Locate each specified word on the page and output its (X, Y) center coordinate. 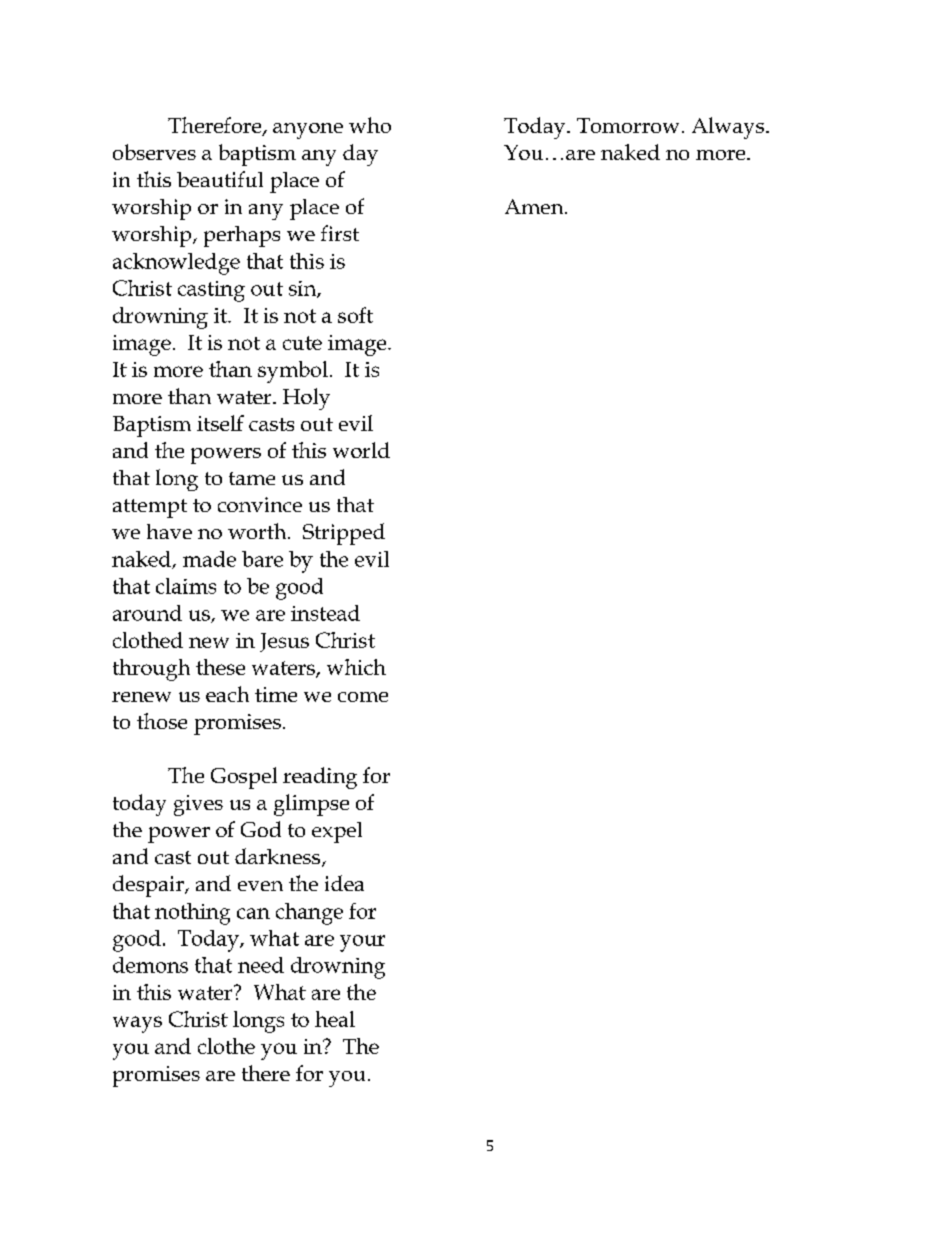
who (370, 125)
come (363, 697)
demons (150, 965)
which (356, 667)
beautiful (220, 179)
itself (220, 423)
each (227, 694)
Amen (535, 206)
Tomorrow (628, 125)
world (361, 450)
